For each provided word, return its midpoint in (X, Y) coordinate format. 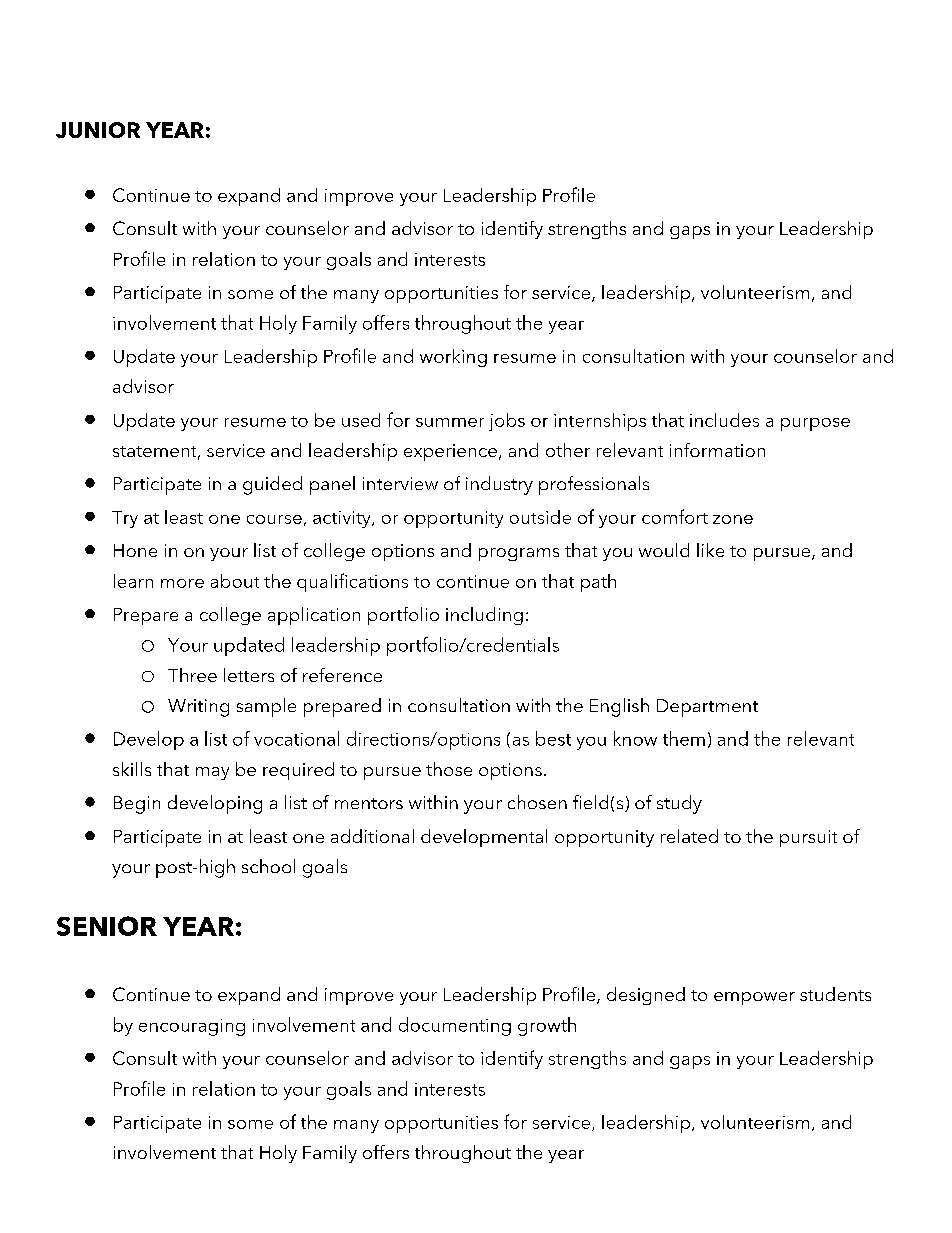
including (484, 616)
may (212, 773)
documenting (455, 1026)
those (449, 769)
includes (724, 420)
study (679, 804)
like (710, 550)
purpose (815, 424)
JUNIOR (98, 130)
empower (754, 998)
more (182, 583)
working (453, 358)
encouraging (192, 1027)
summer (450, 422)
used (361, 420)
